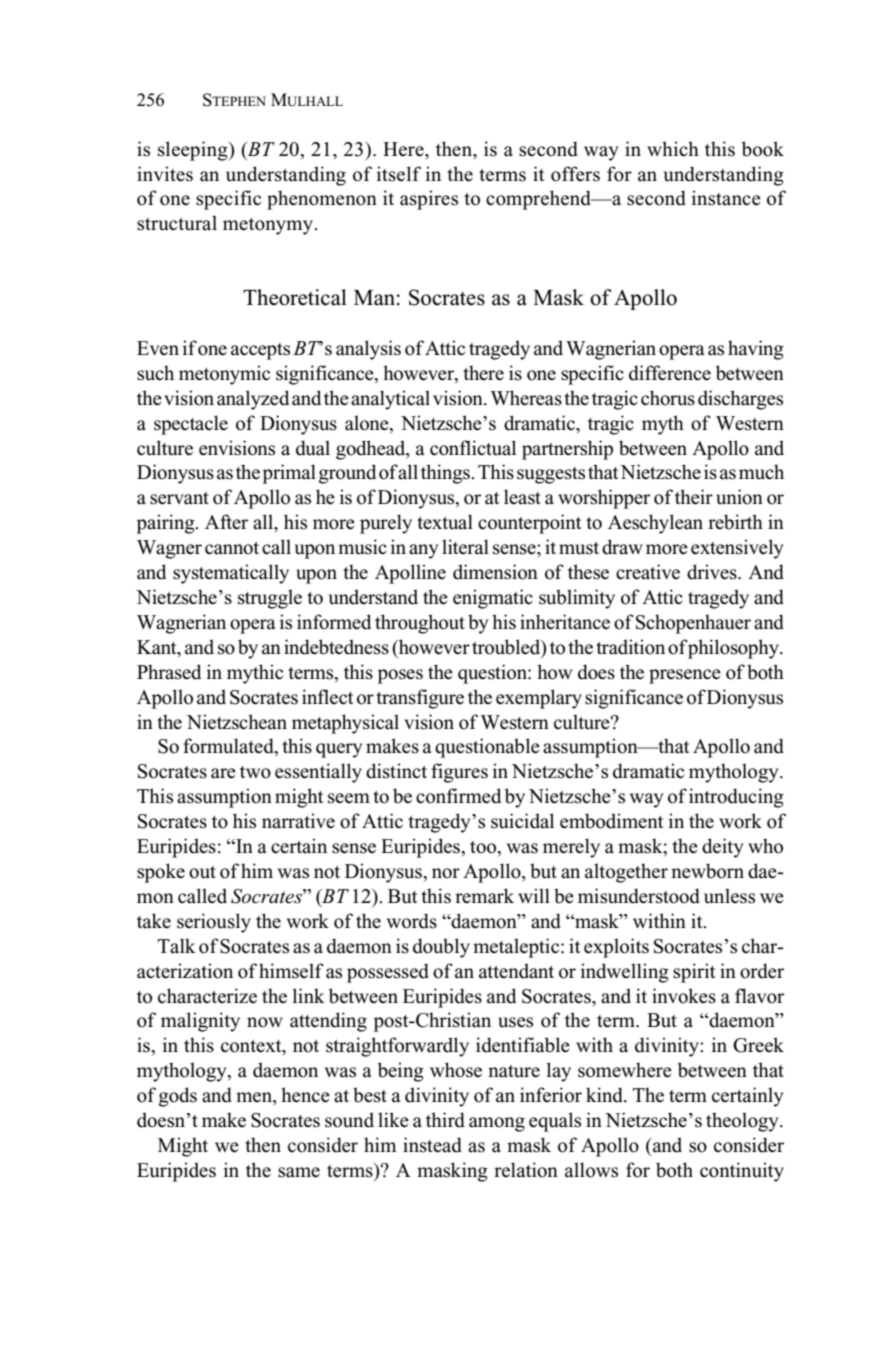  I want to click on unless, so click(729, 896).
